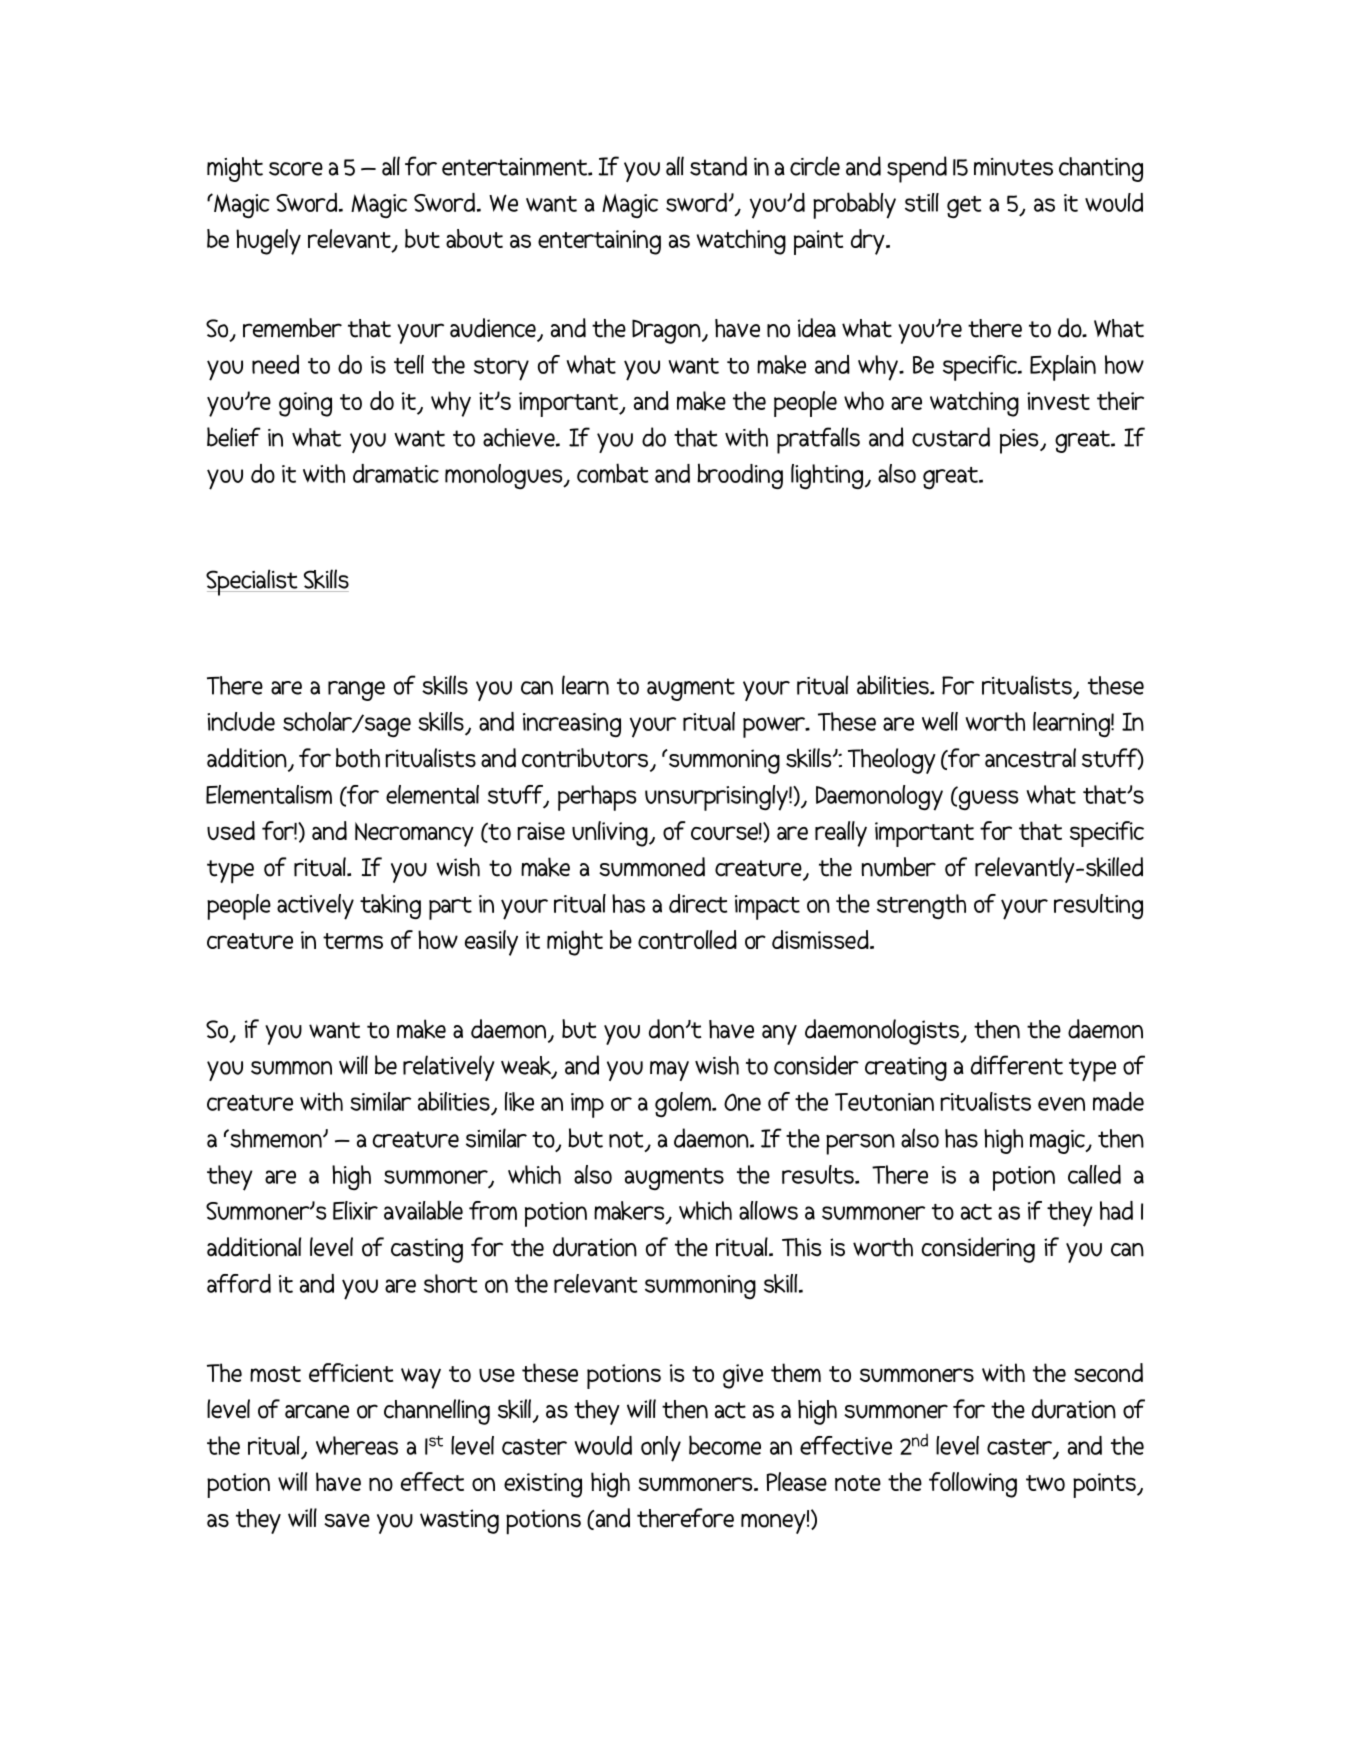  What do you see at coordinates (669, 1071) in the page?
I see `may` at bounding box center [669, 1071].
